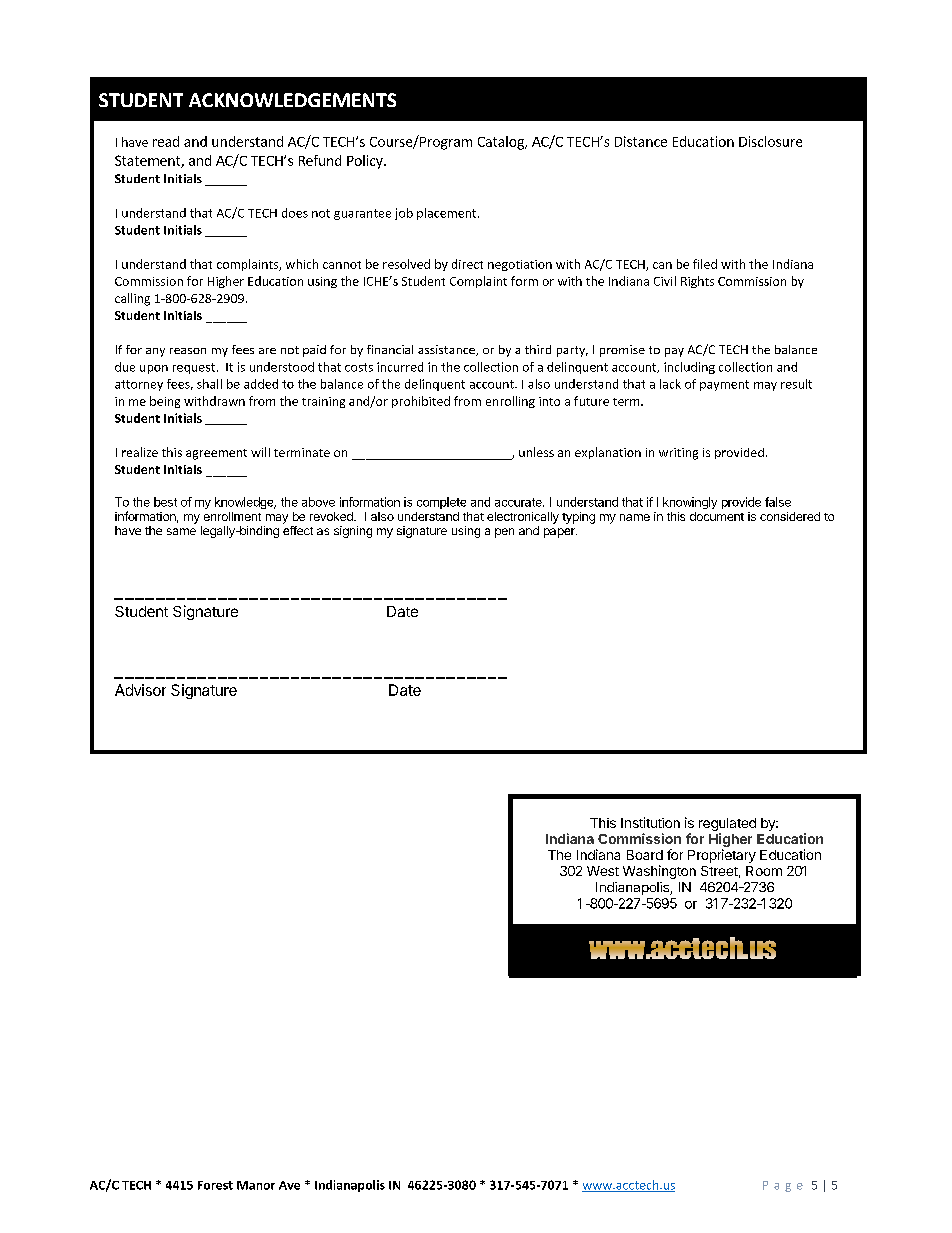 This image has height=1233, width=952. Describe the element at coordinates (215, 1185) in the image. I see `Forest` at that location.
